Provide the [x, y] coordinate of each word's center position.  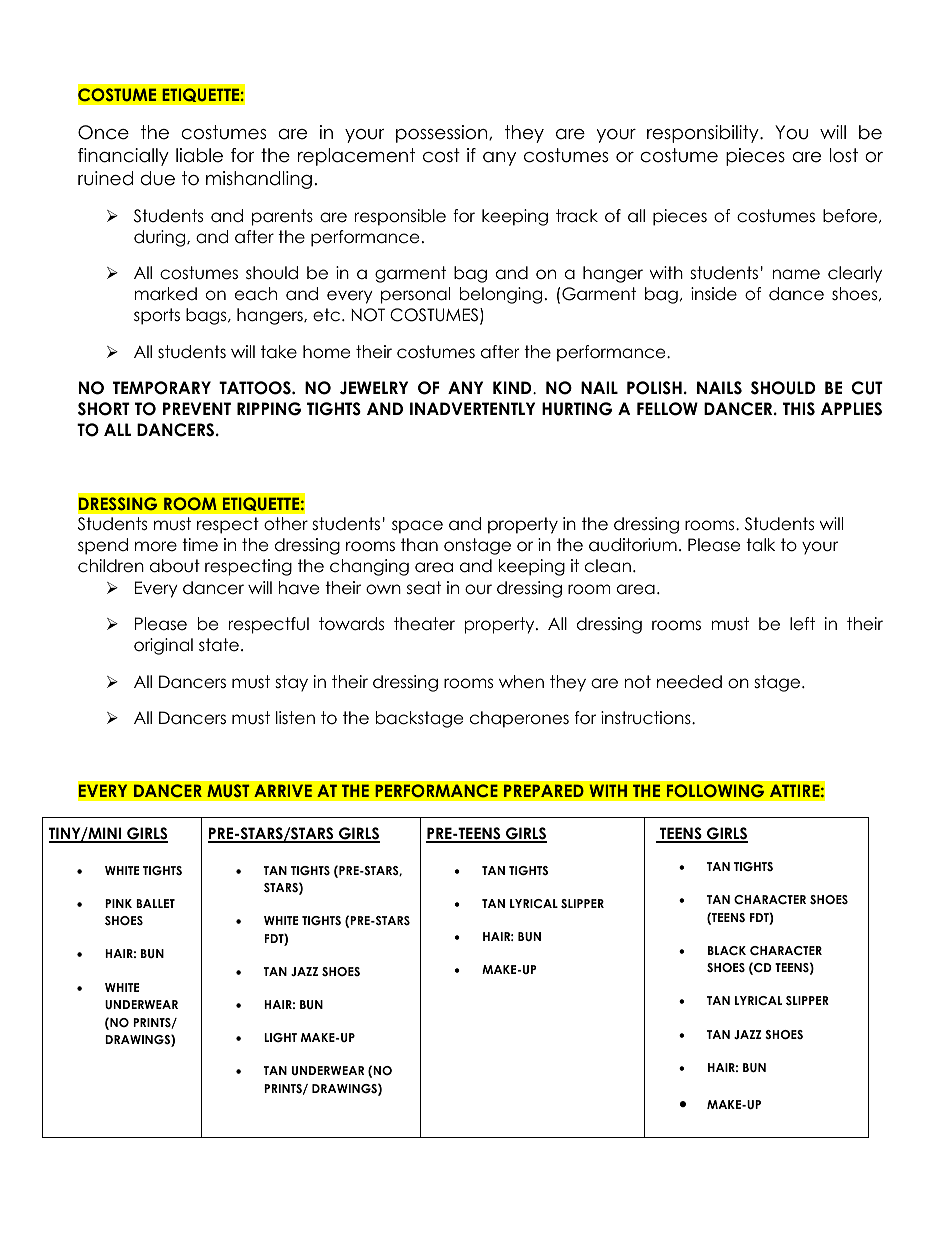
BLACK [727, 950]
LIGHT [280, 1037]
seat [424, 588]
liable [199, 155]
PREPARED [544, 790]
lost [844, 155]
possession [443, 134]
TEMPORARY [162, 388]
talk [760, 545]
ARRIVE [283, 790]
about [175, 566]
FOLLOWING [715, 791]
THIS [799, 409]
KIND [513, 387]
